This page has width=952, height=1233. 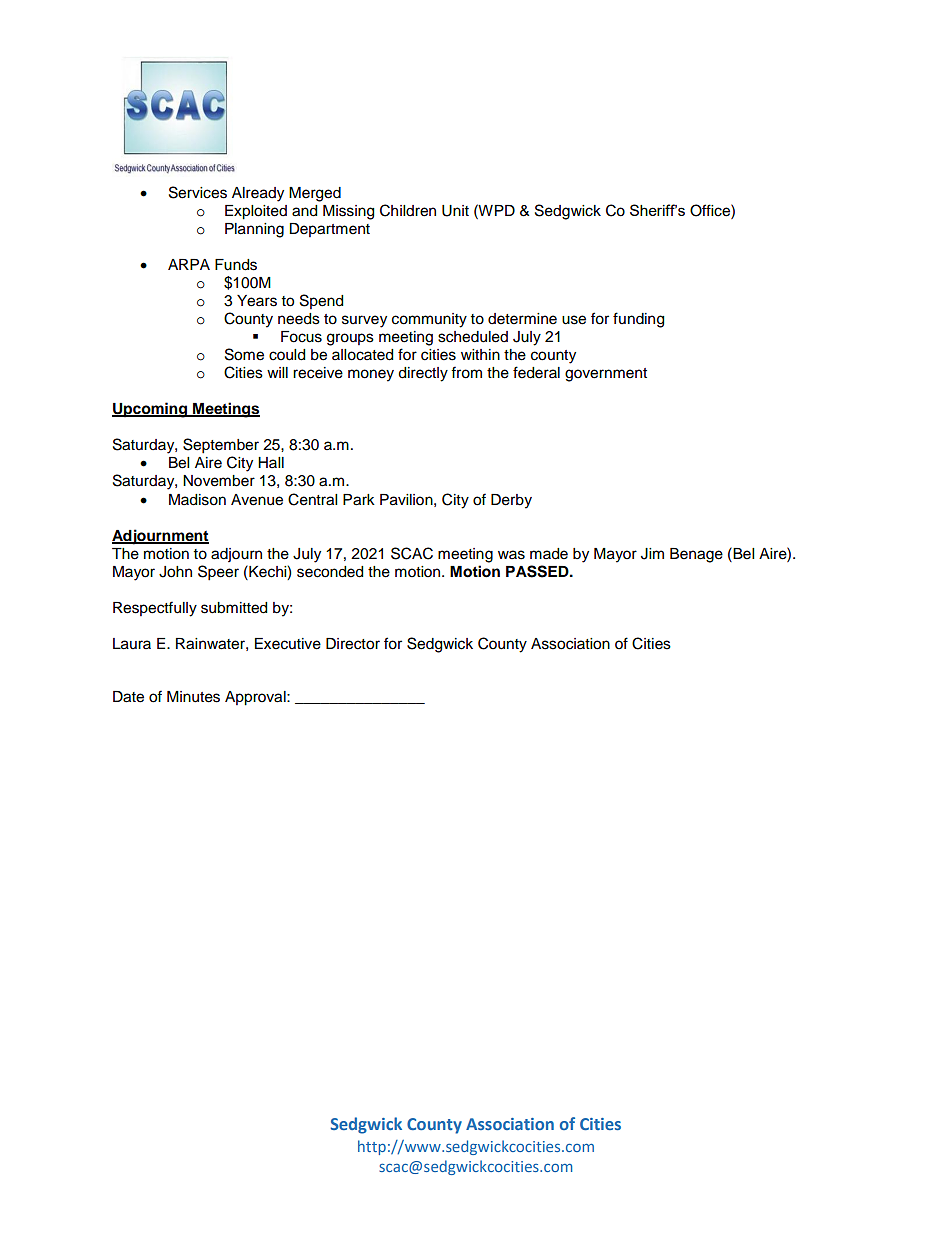 I want to click on Park, so click(x=359, y=500).
